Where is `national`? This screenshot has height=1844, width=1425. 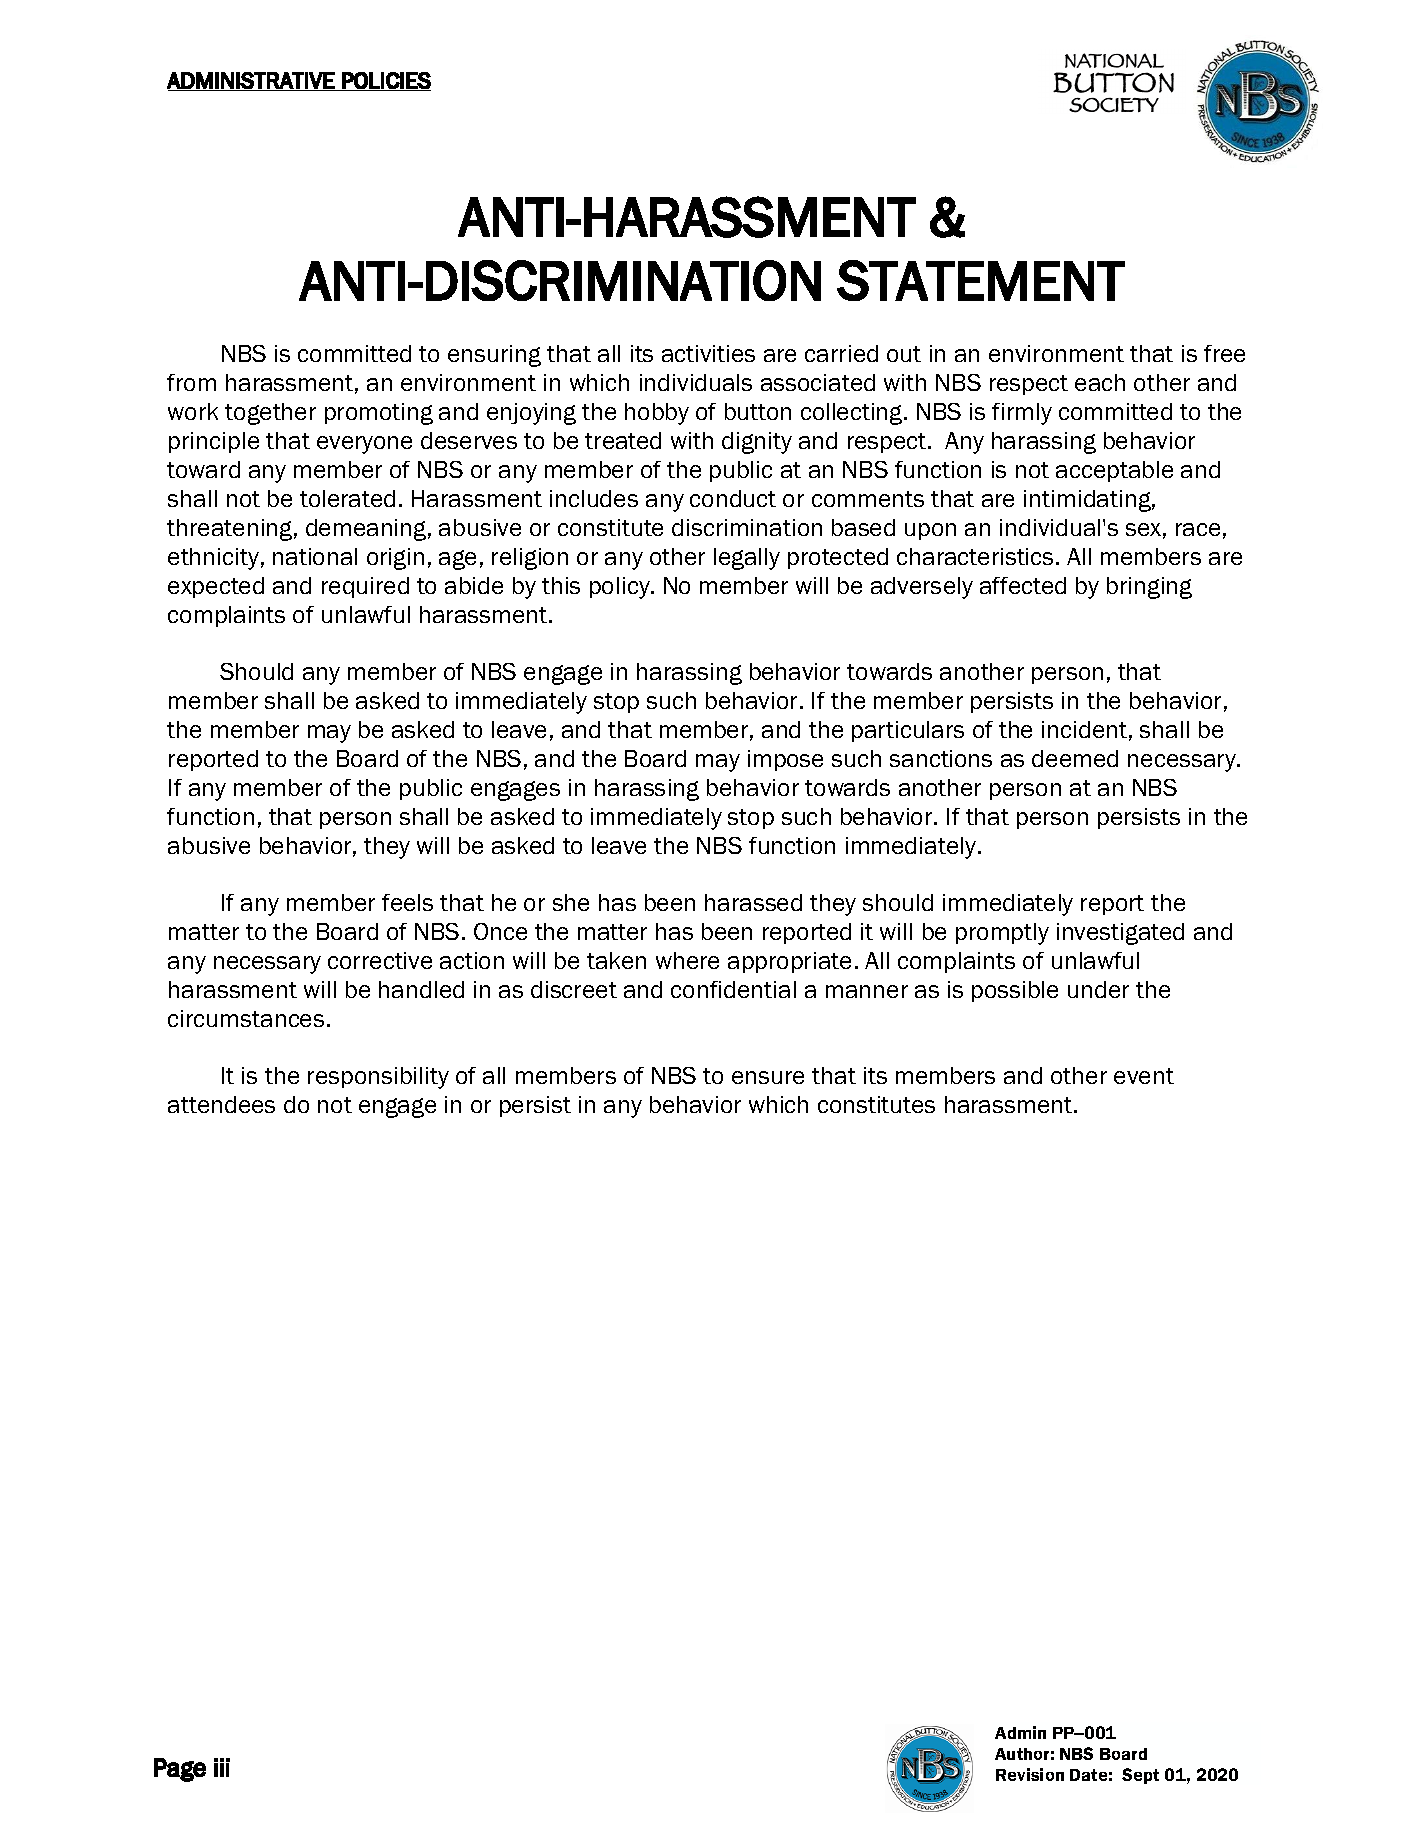 national is located at coordinates (315, 556).
